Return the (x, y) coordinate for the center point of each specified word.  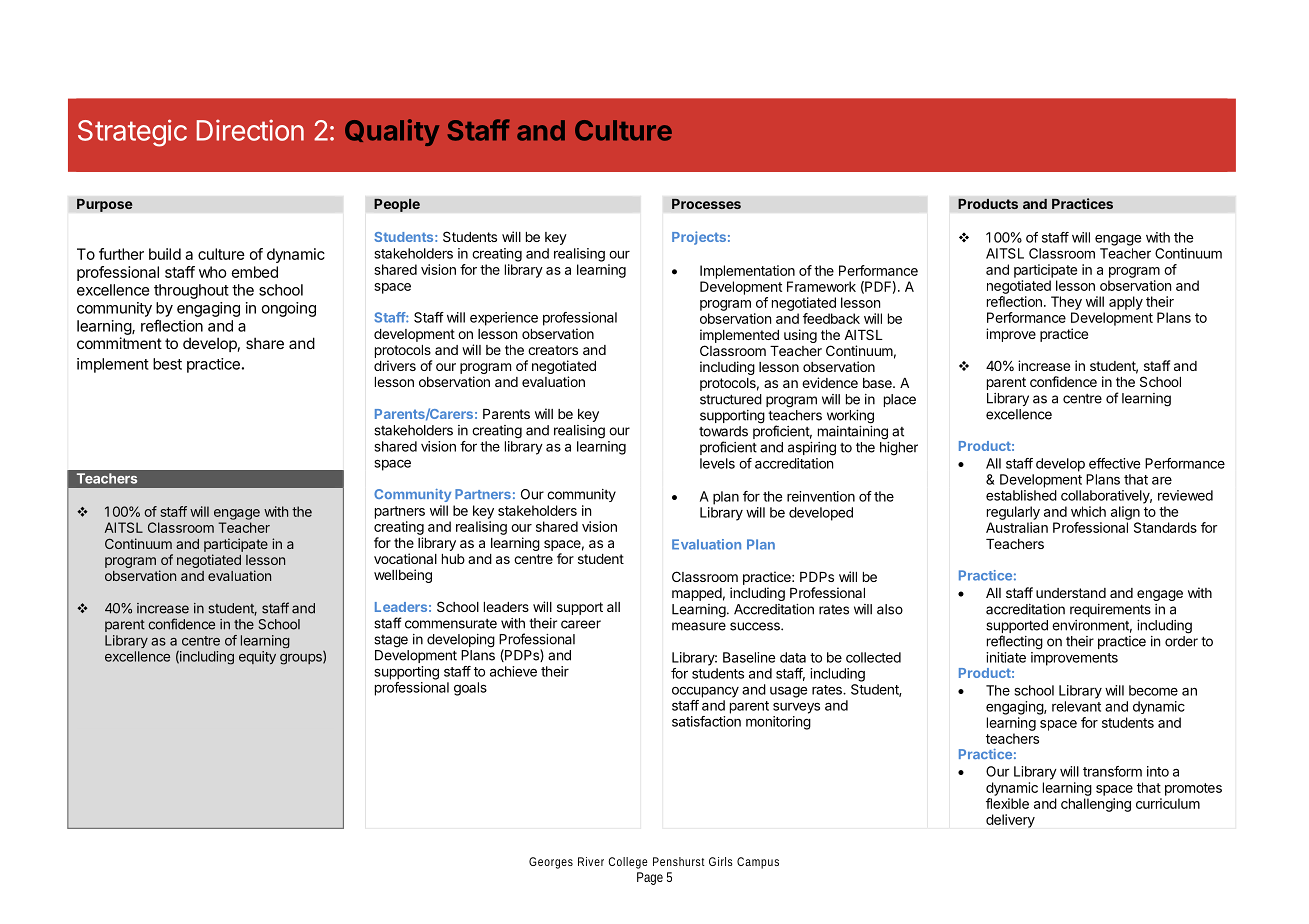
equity (257, 657)
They (1066, 303)
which (1088, 511)
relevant (1076, 706)
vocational (405, 558)
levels (717, 463)
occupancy (705, 692)
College (628, 863)
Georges (551, 863)
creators (553, 350)
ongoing (289, 309)
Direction (250, 130)
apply (1126, 303)
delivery (1010, 821)
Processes (706, 203)
